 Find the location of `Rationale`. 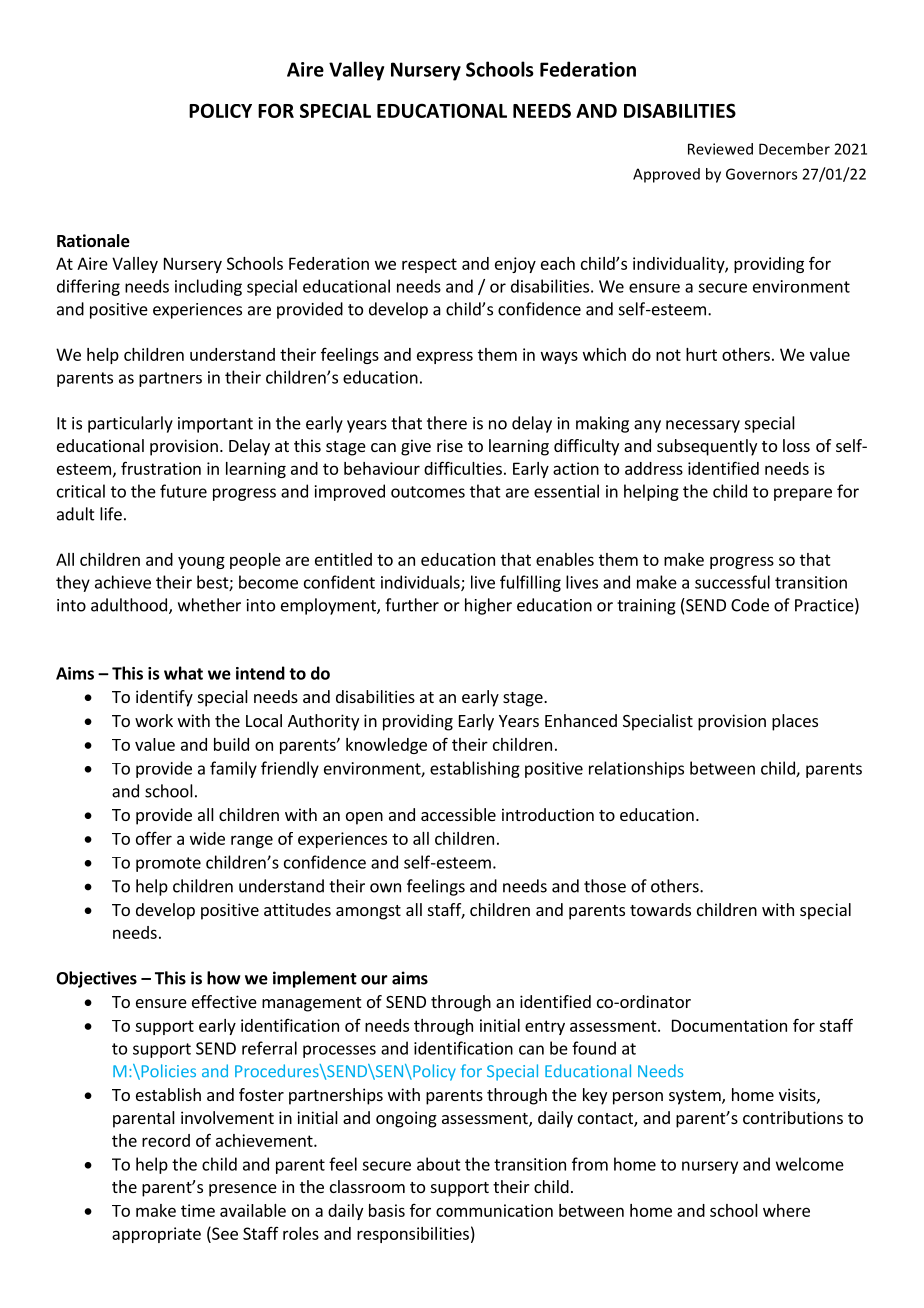

Rationale is located at coordinates (93, 241).
